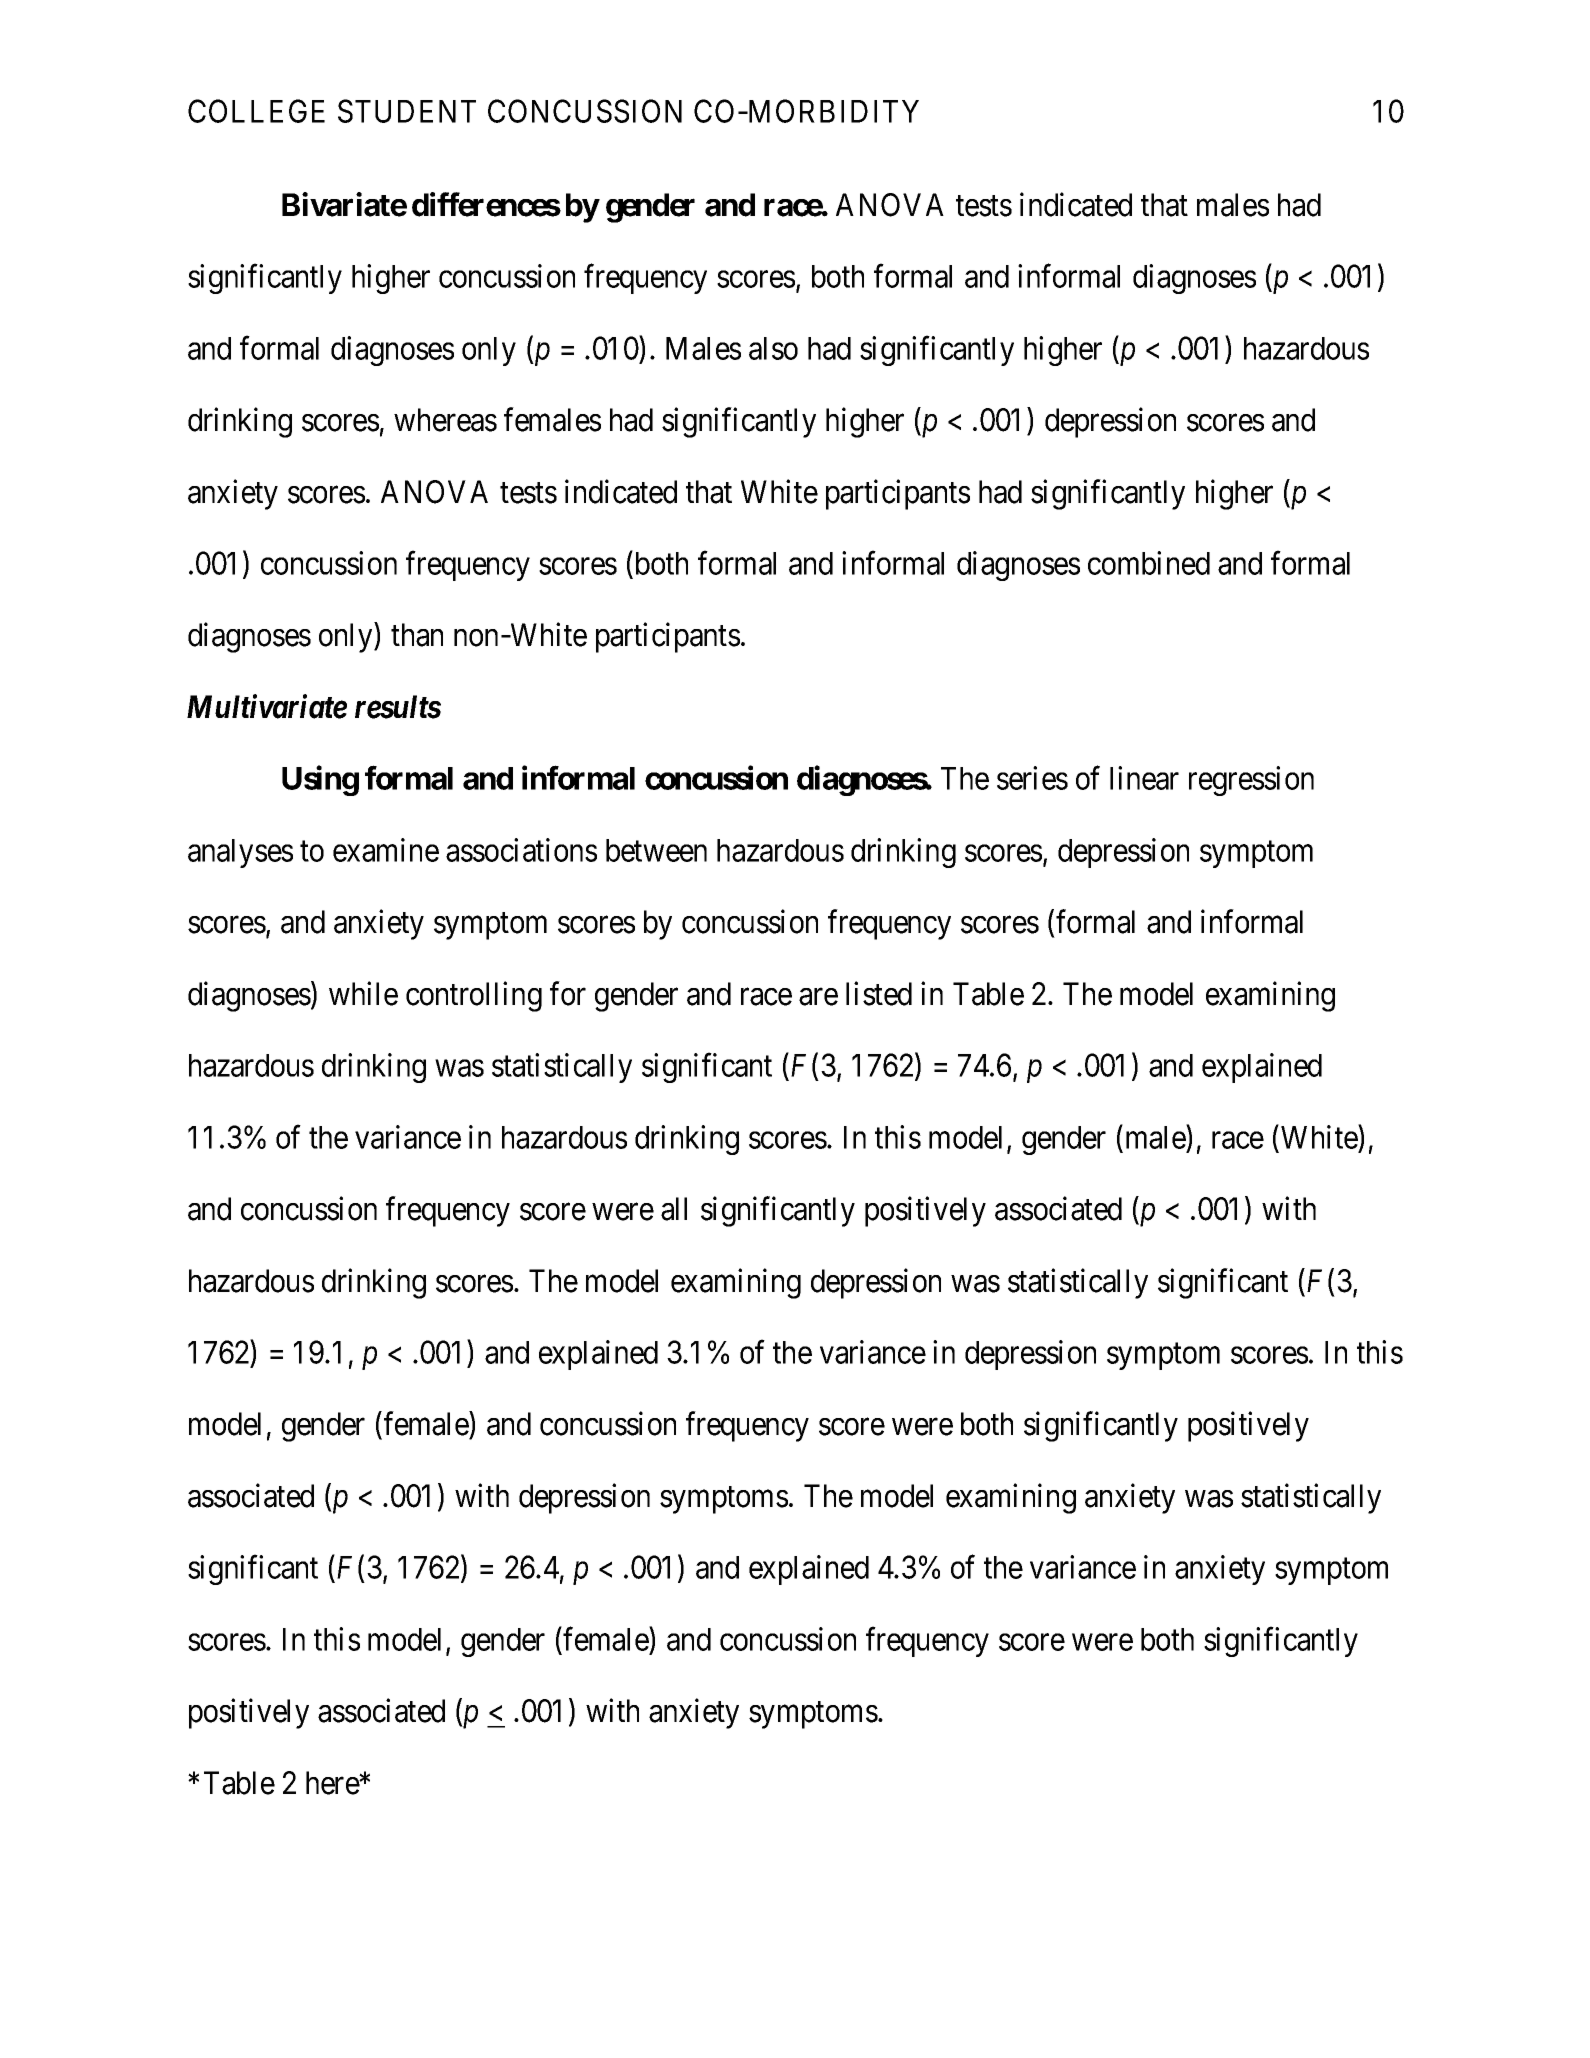 Image resolution: width=1590 pixels, height=2058 pixels. I want to click on regression, so click(1251, 781).
